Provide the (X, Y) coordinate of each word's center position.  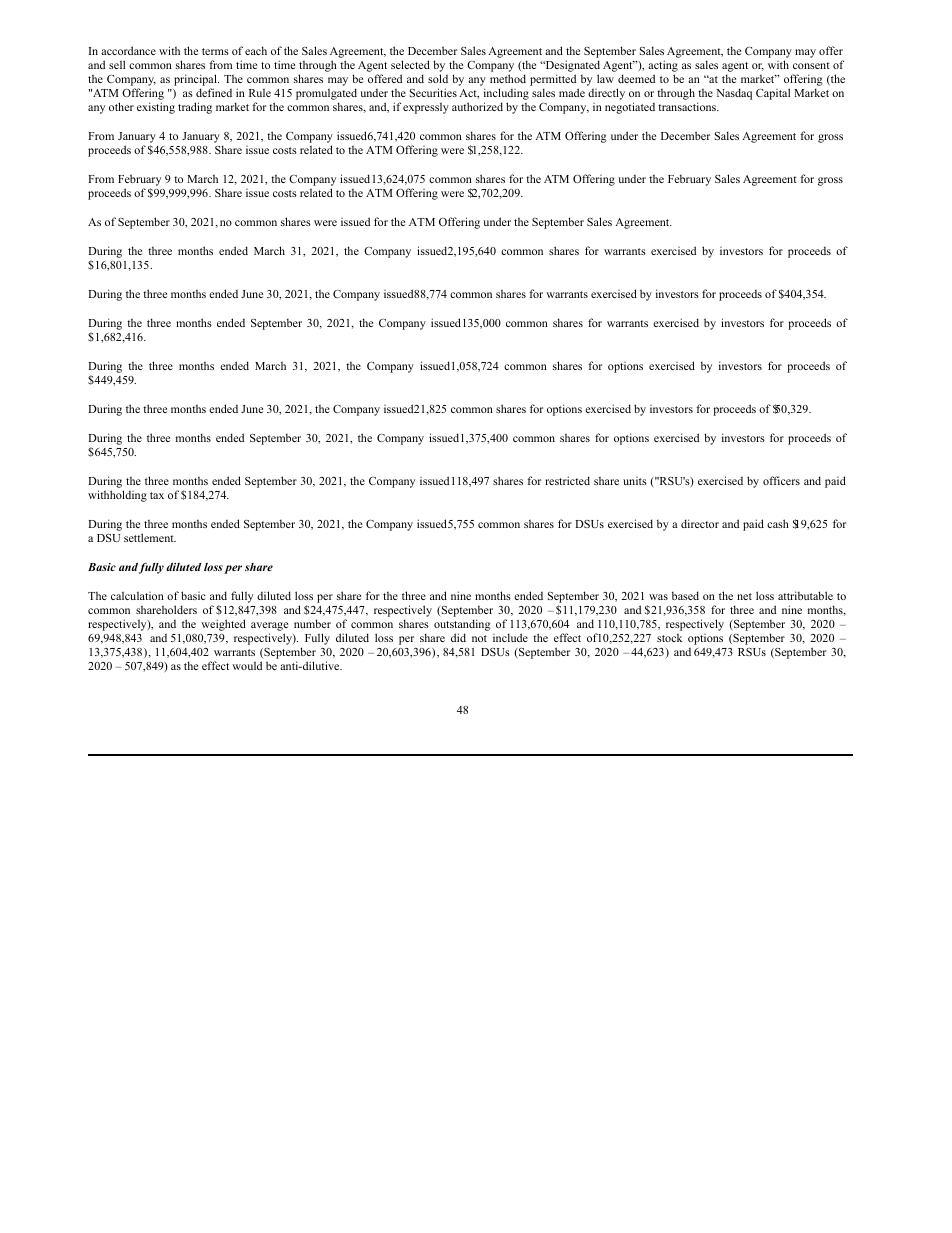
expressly (426, 108)
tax (157, 495)
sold (438, 78)
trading (195, 108)
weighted (223, 625)
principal (196, 81)
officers (781, 480)
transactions (688, 106)
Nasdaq (734, 94)
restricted (567, 480)
